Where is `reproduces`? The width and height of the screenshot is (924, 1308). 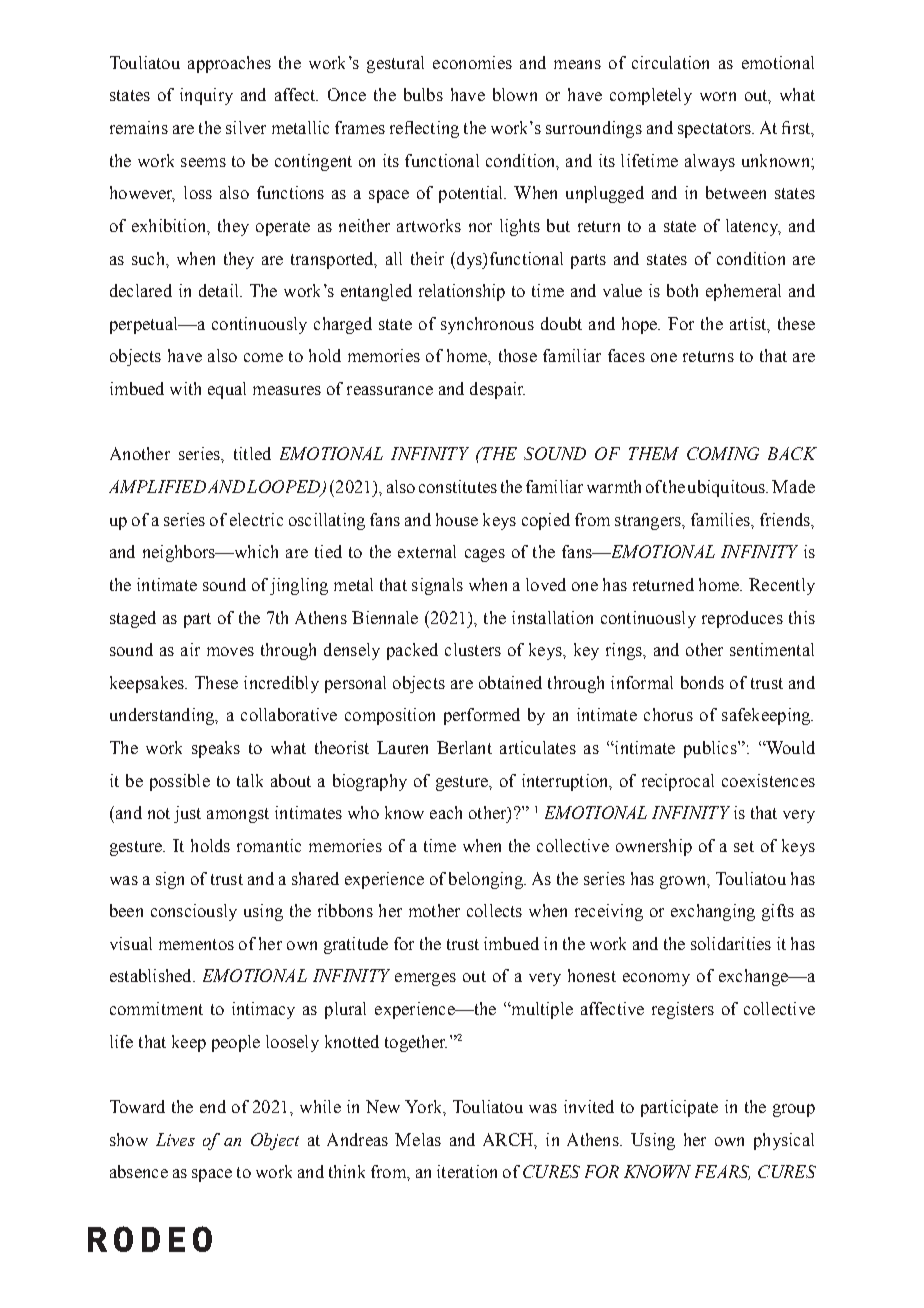 reproduces is located at coordinates (742, 619).
